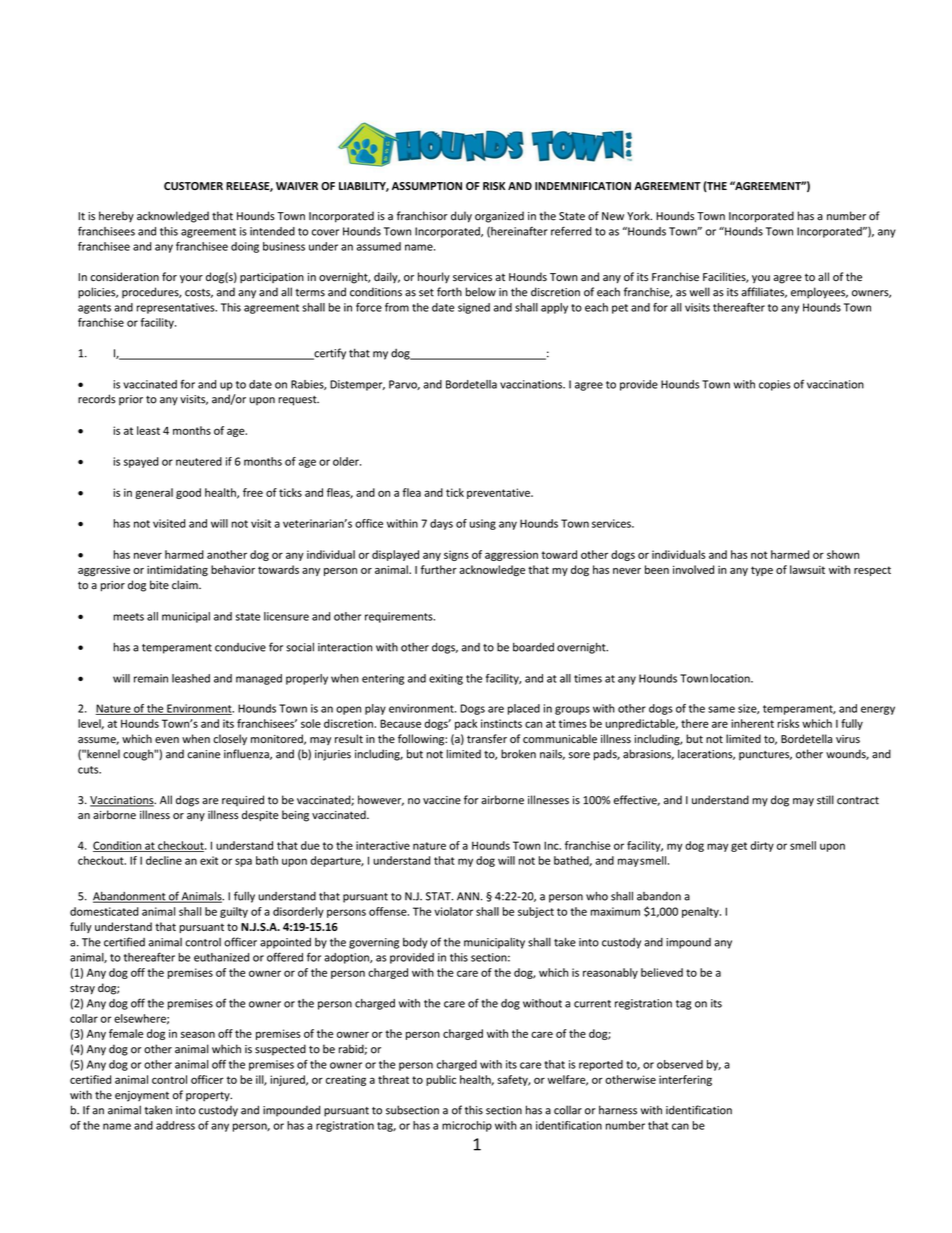 This document has width=952, height=1233. I want to click on CUSTOMER, so click(193, 186).
